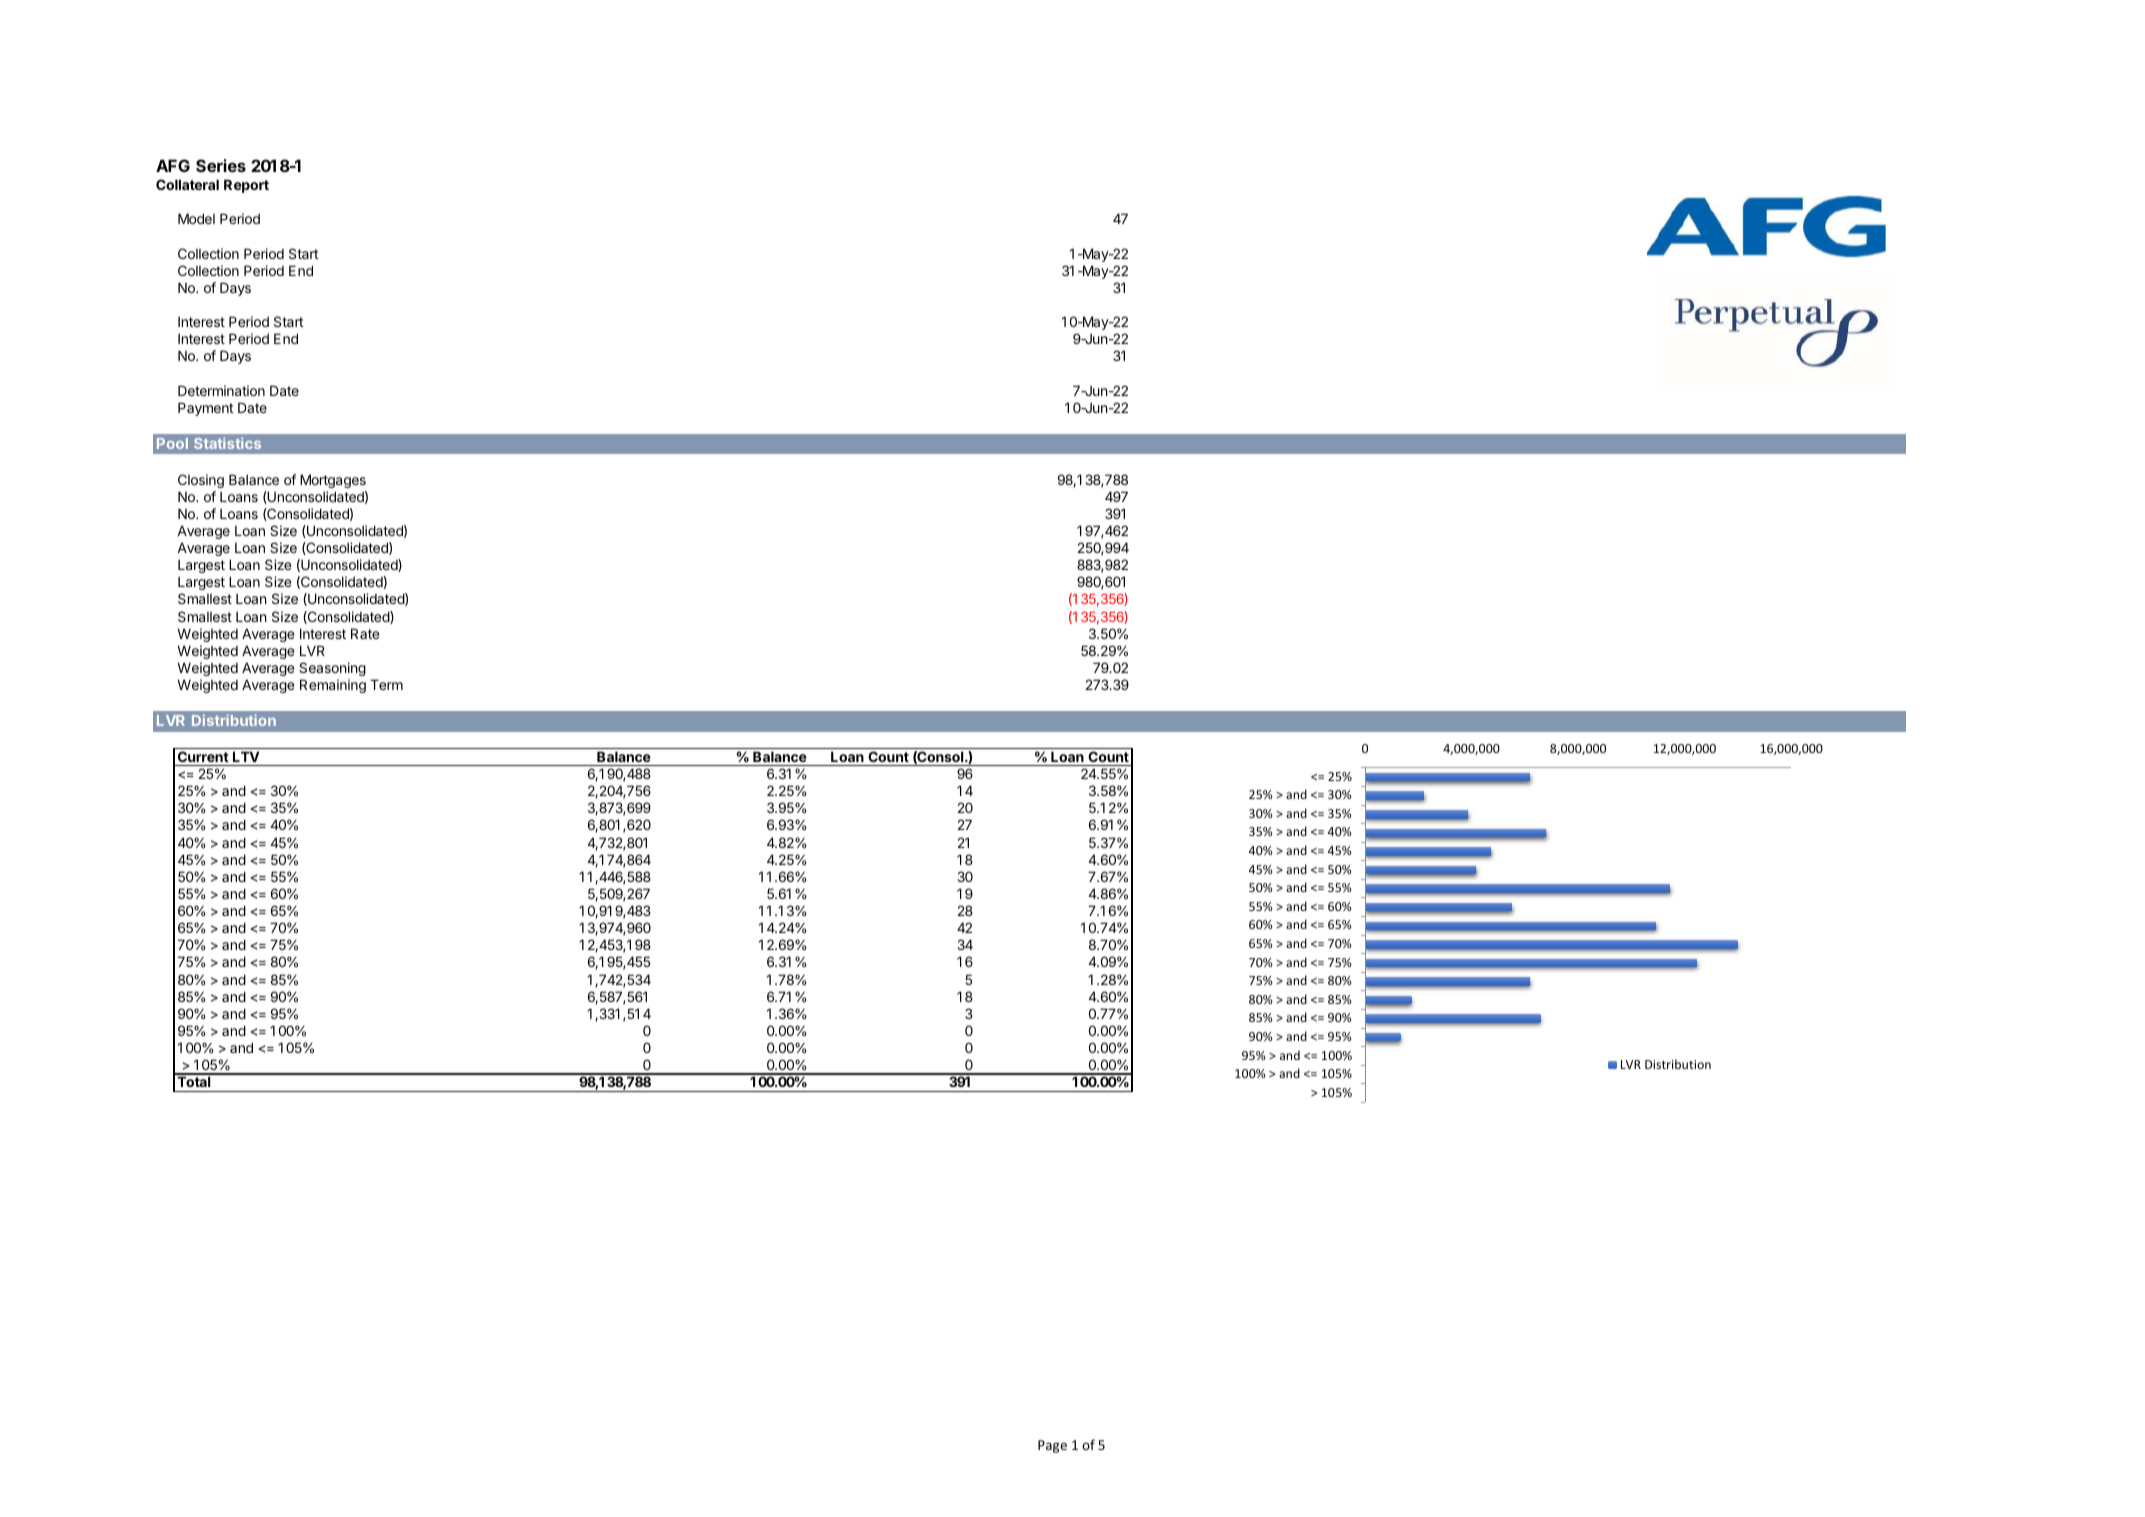  What do you see at coordinates (333, 686) in the screenshot?
I see `Remaining` at bounding box center [333, 686].
